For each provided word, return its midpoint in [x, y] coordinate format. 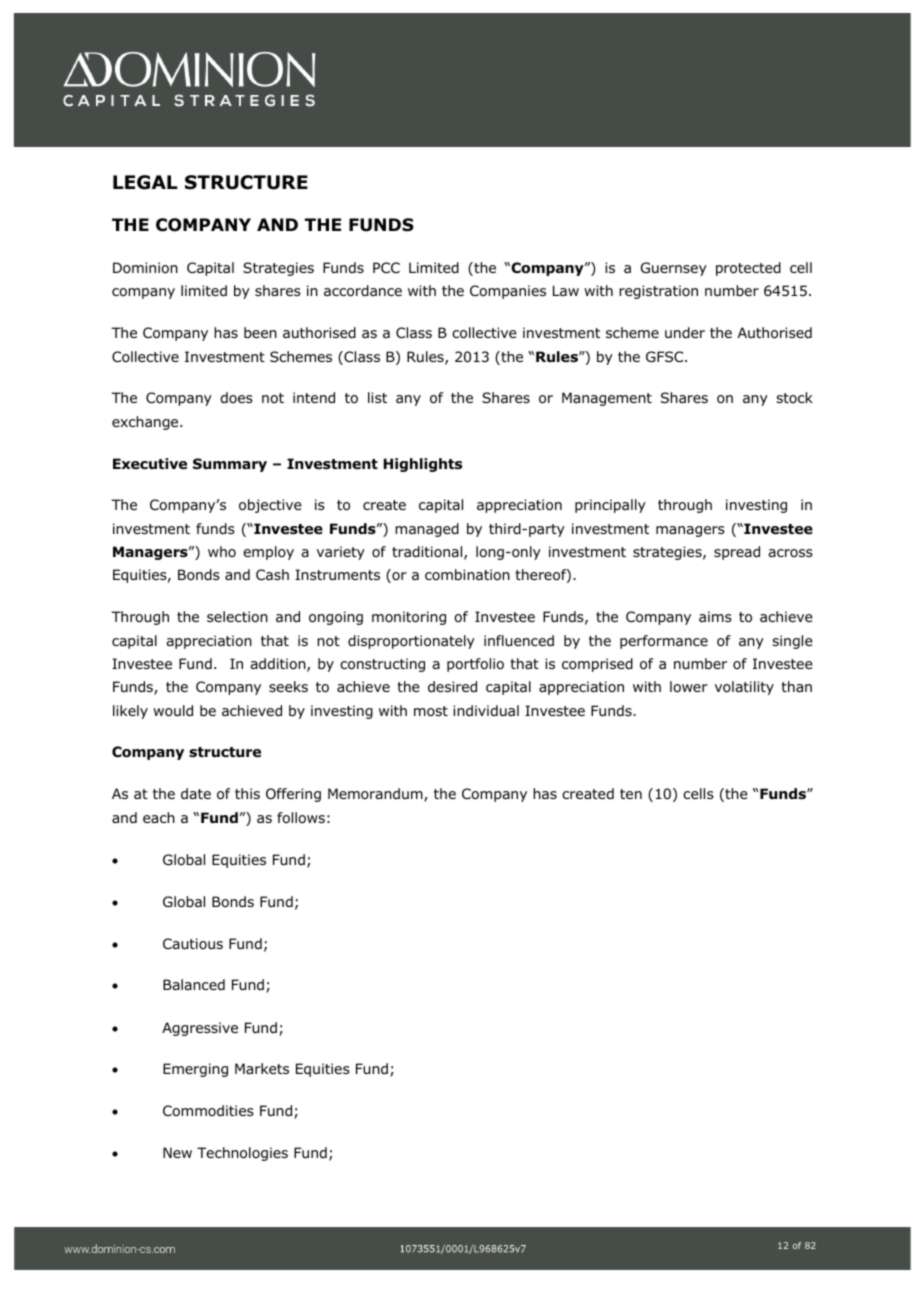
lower [689, 687]
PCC [386, 267]
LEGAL [145, 182]
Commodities [208, 1111]
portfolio [475, 665]
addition [279, 665]
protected [748, 269]
